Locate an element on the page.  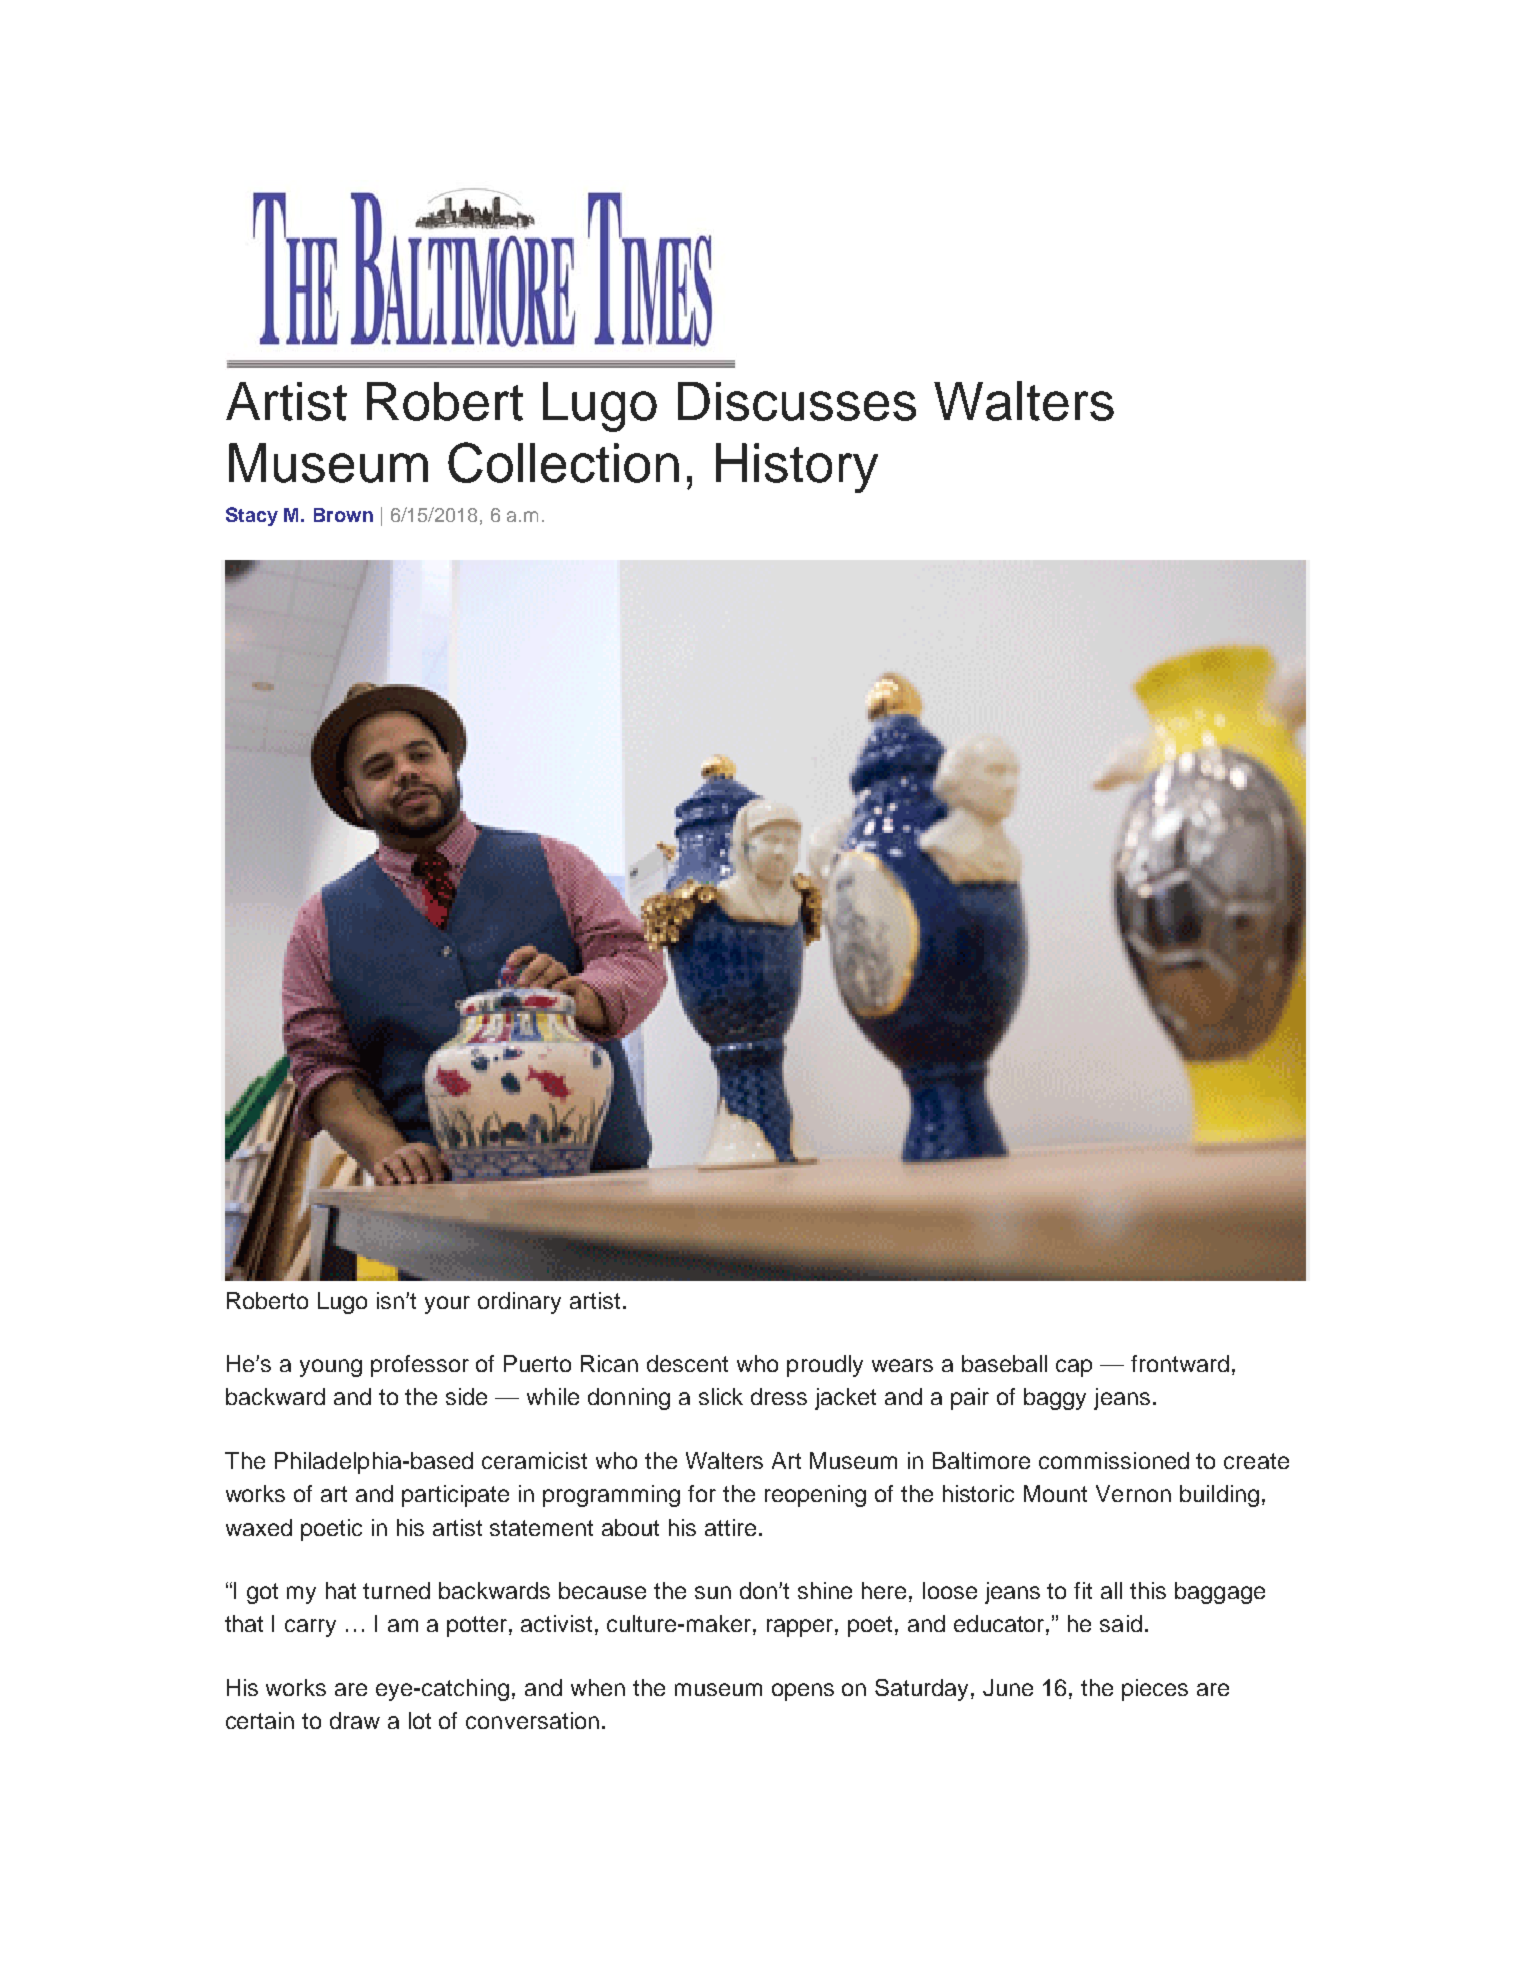
your is located at coordinates (447, 1305).
